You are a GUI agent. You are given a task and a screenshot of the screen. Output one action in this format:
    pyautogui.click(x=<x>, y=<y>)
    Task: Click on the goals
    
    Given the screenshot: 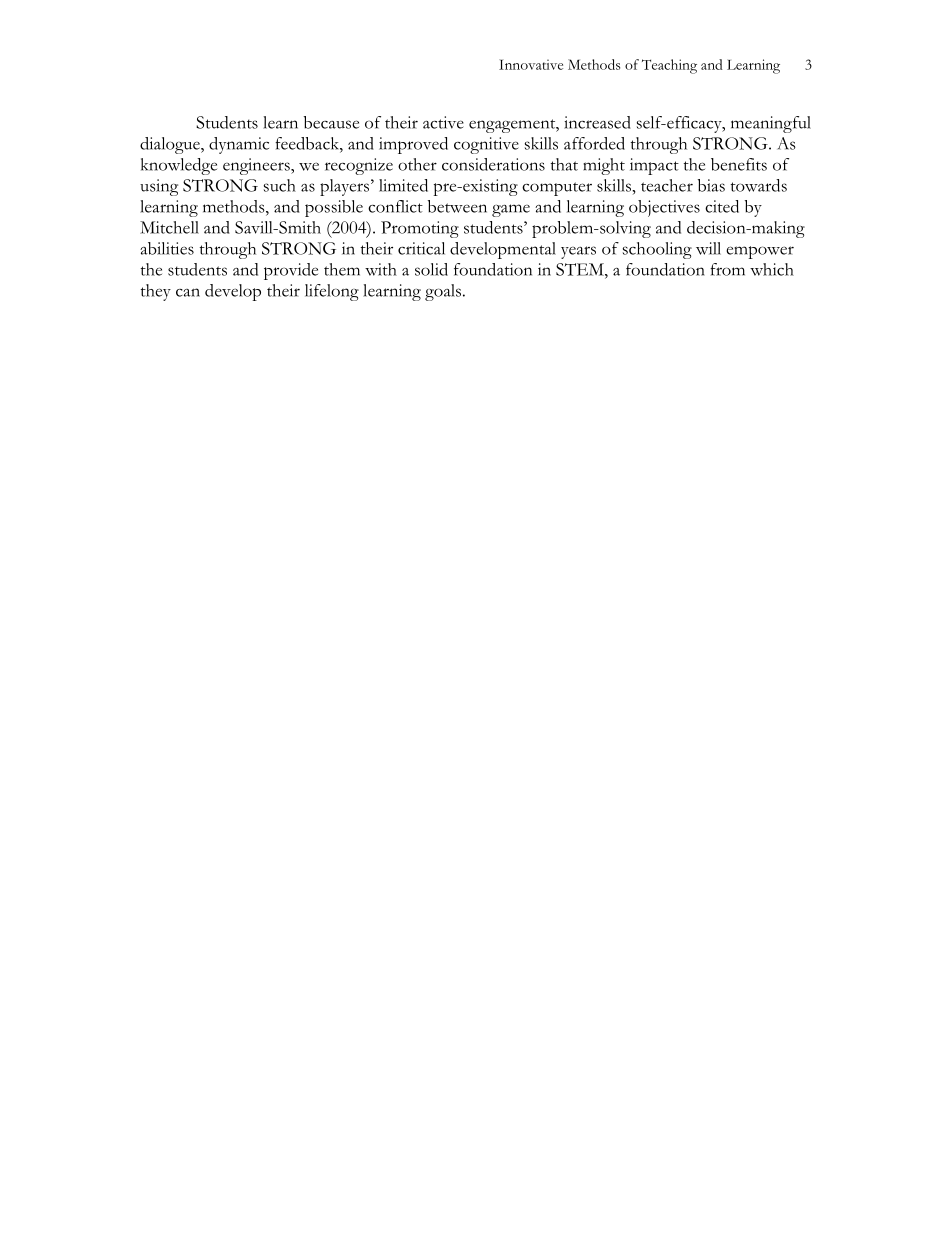 What is the action you would take?
    pyautogui.click(x=444, y=292)
